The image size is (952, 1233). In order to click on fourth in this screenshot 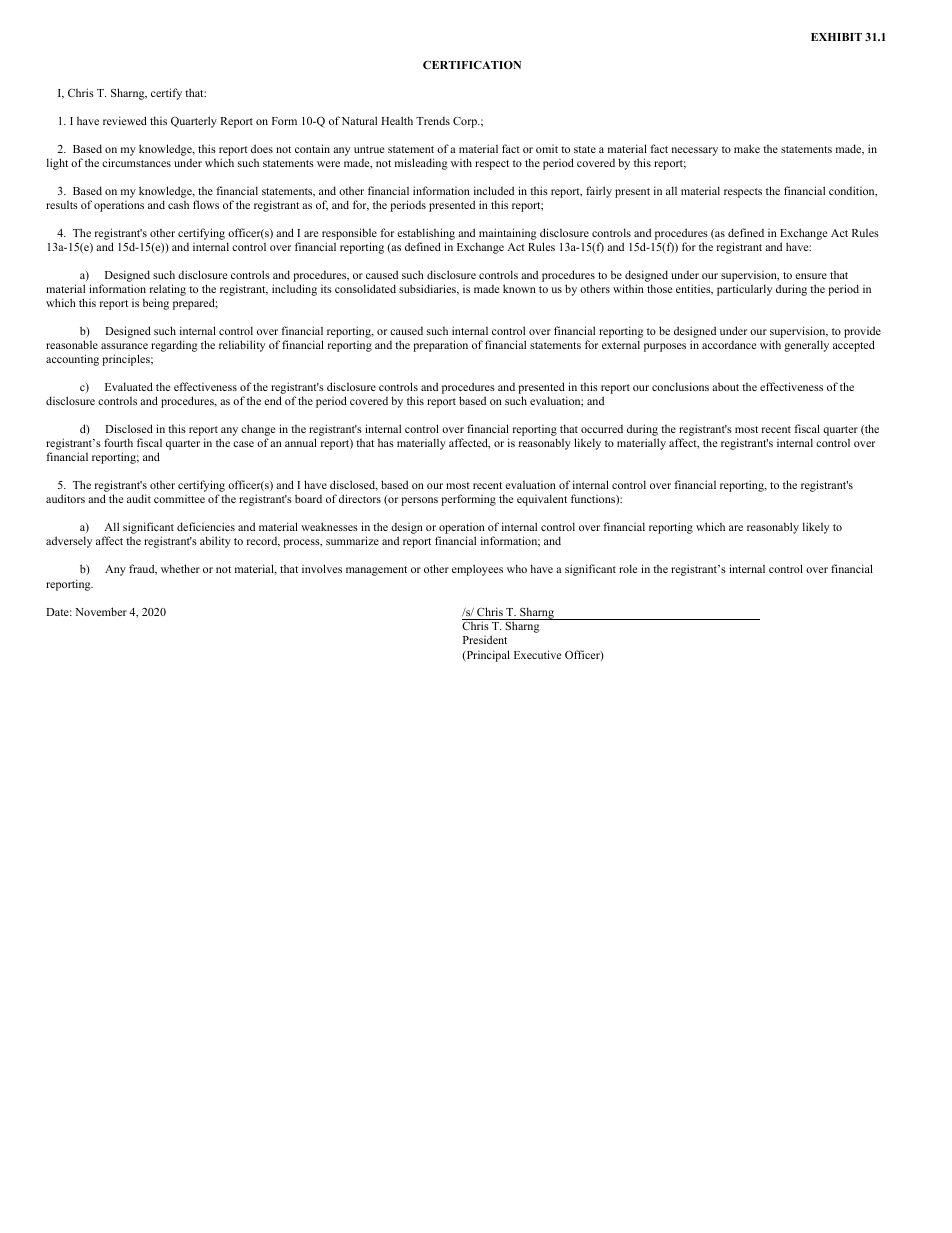, I will do `click(118, 442)`.
